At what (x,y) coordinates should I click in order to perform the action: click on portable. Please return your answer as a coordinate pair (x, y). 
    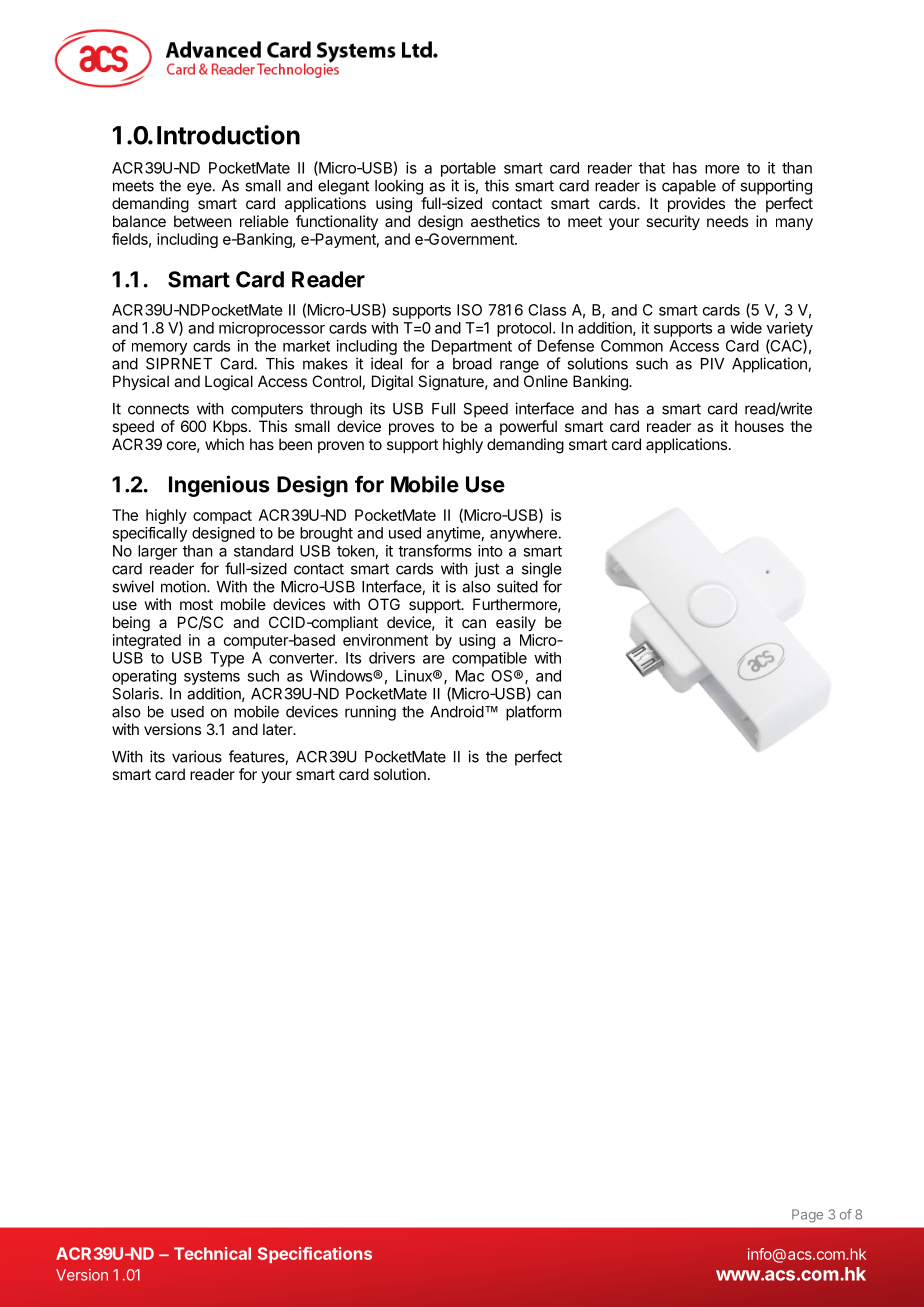
    Looking at the image, I should click on (468, 169).
